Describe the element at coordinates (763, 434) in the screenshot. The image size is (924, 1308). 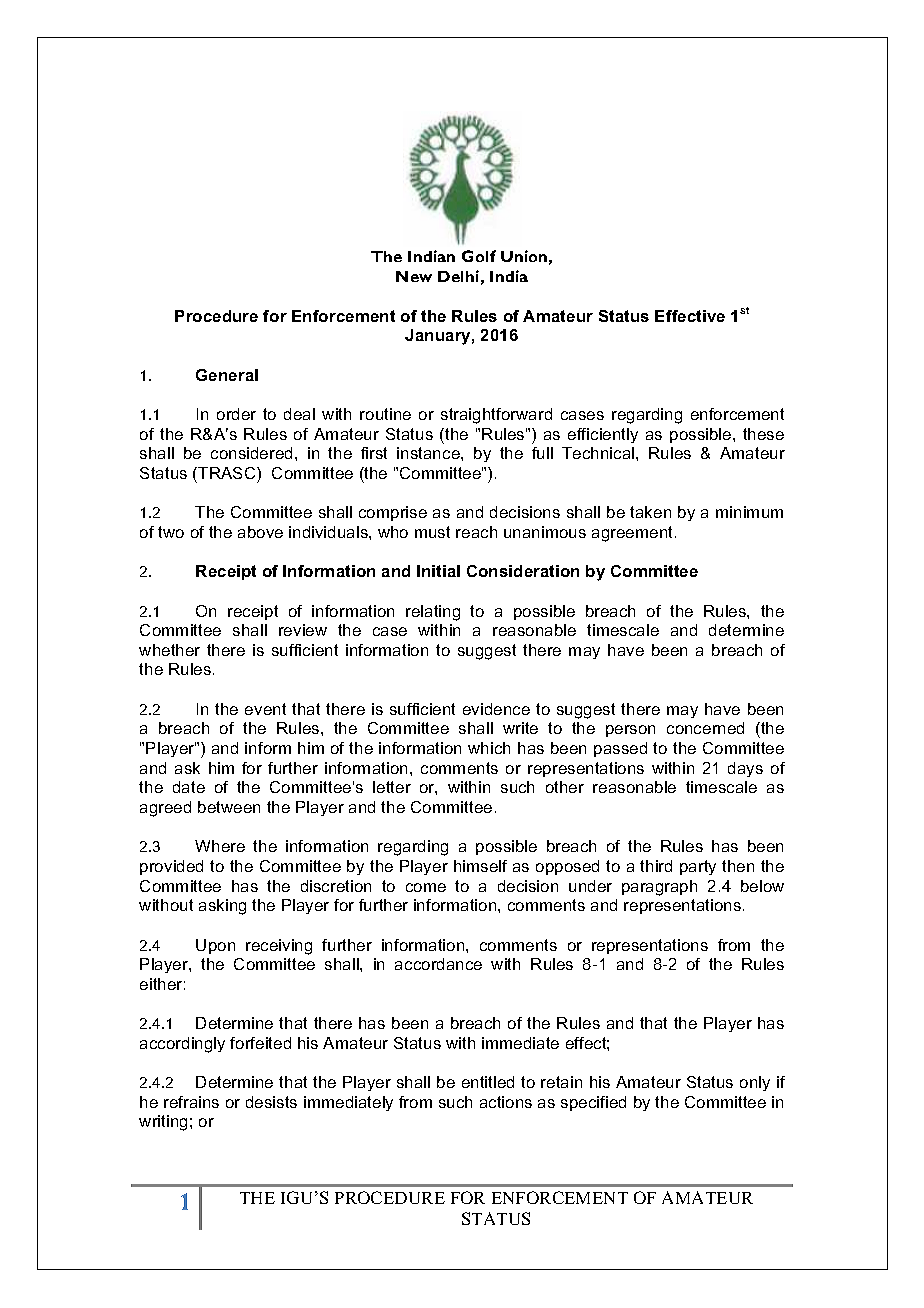
I see `these` at that location.
